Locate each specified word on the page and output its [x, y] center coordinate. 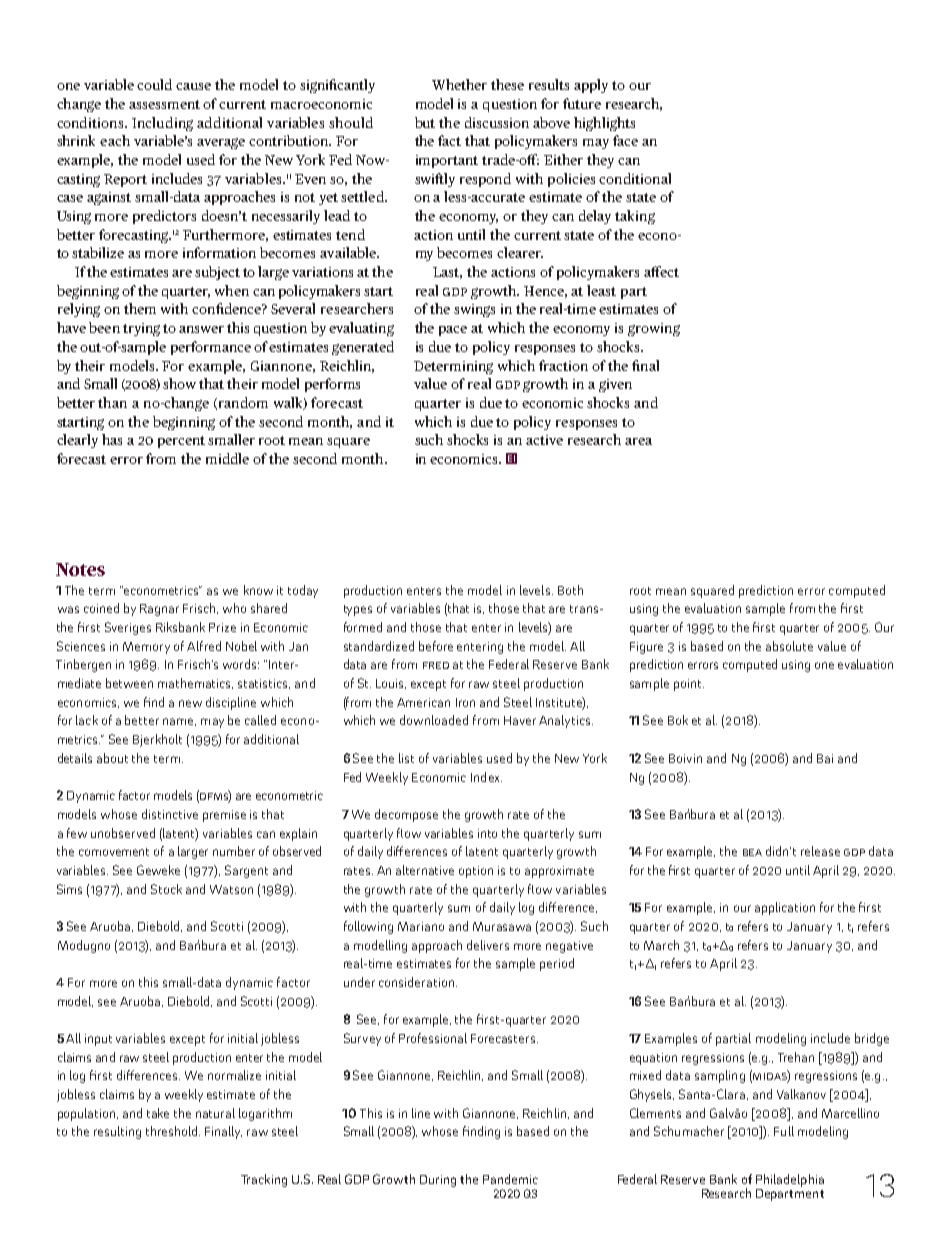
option [476, 872]
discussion [497, 122]
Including [162, 124]
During [438, 1181]
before [436, 646]
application [785, 908]
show [179, 383]
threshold [173, 1131]
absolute [789, 646]
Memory [146, 648]
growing [654, 329]
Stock [166, 889]
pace [453, 331]
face [625, 140]
